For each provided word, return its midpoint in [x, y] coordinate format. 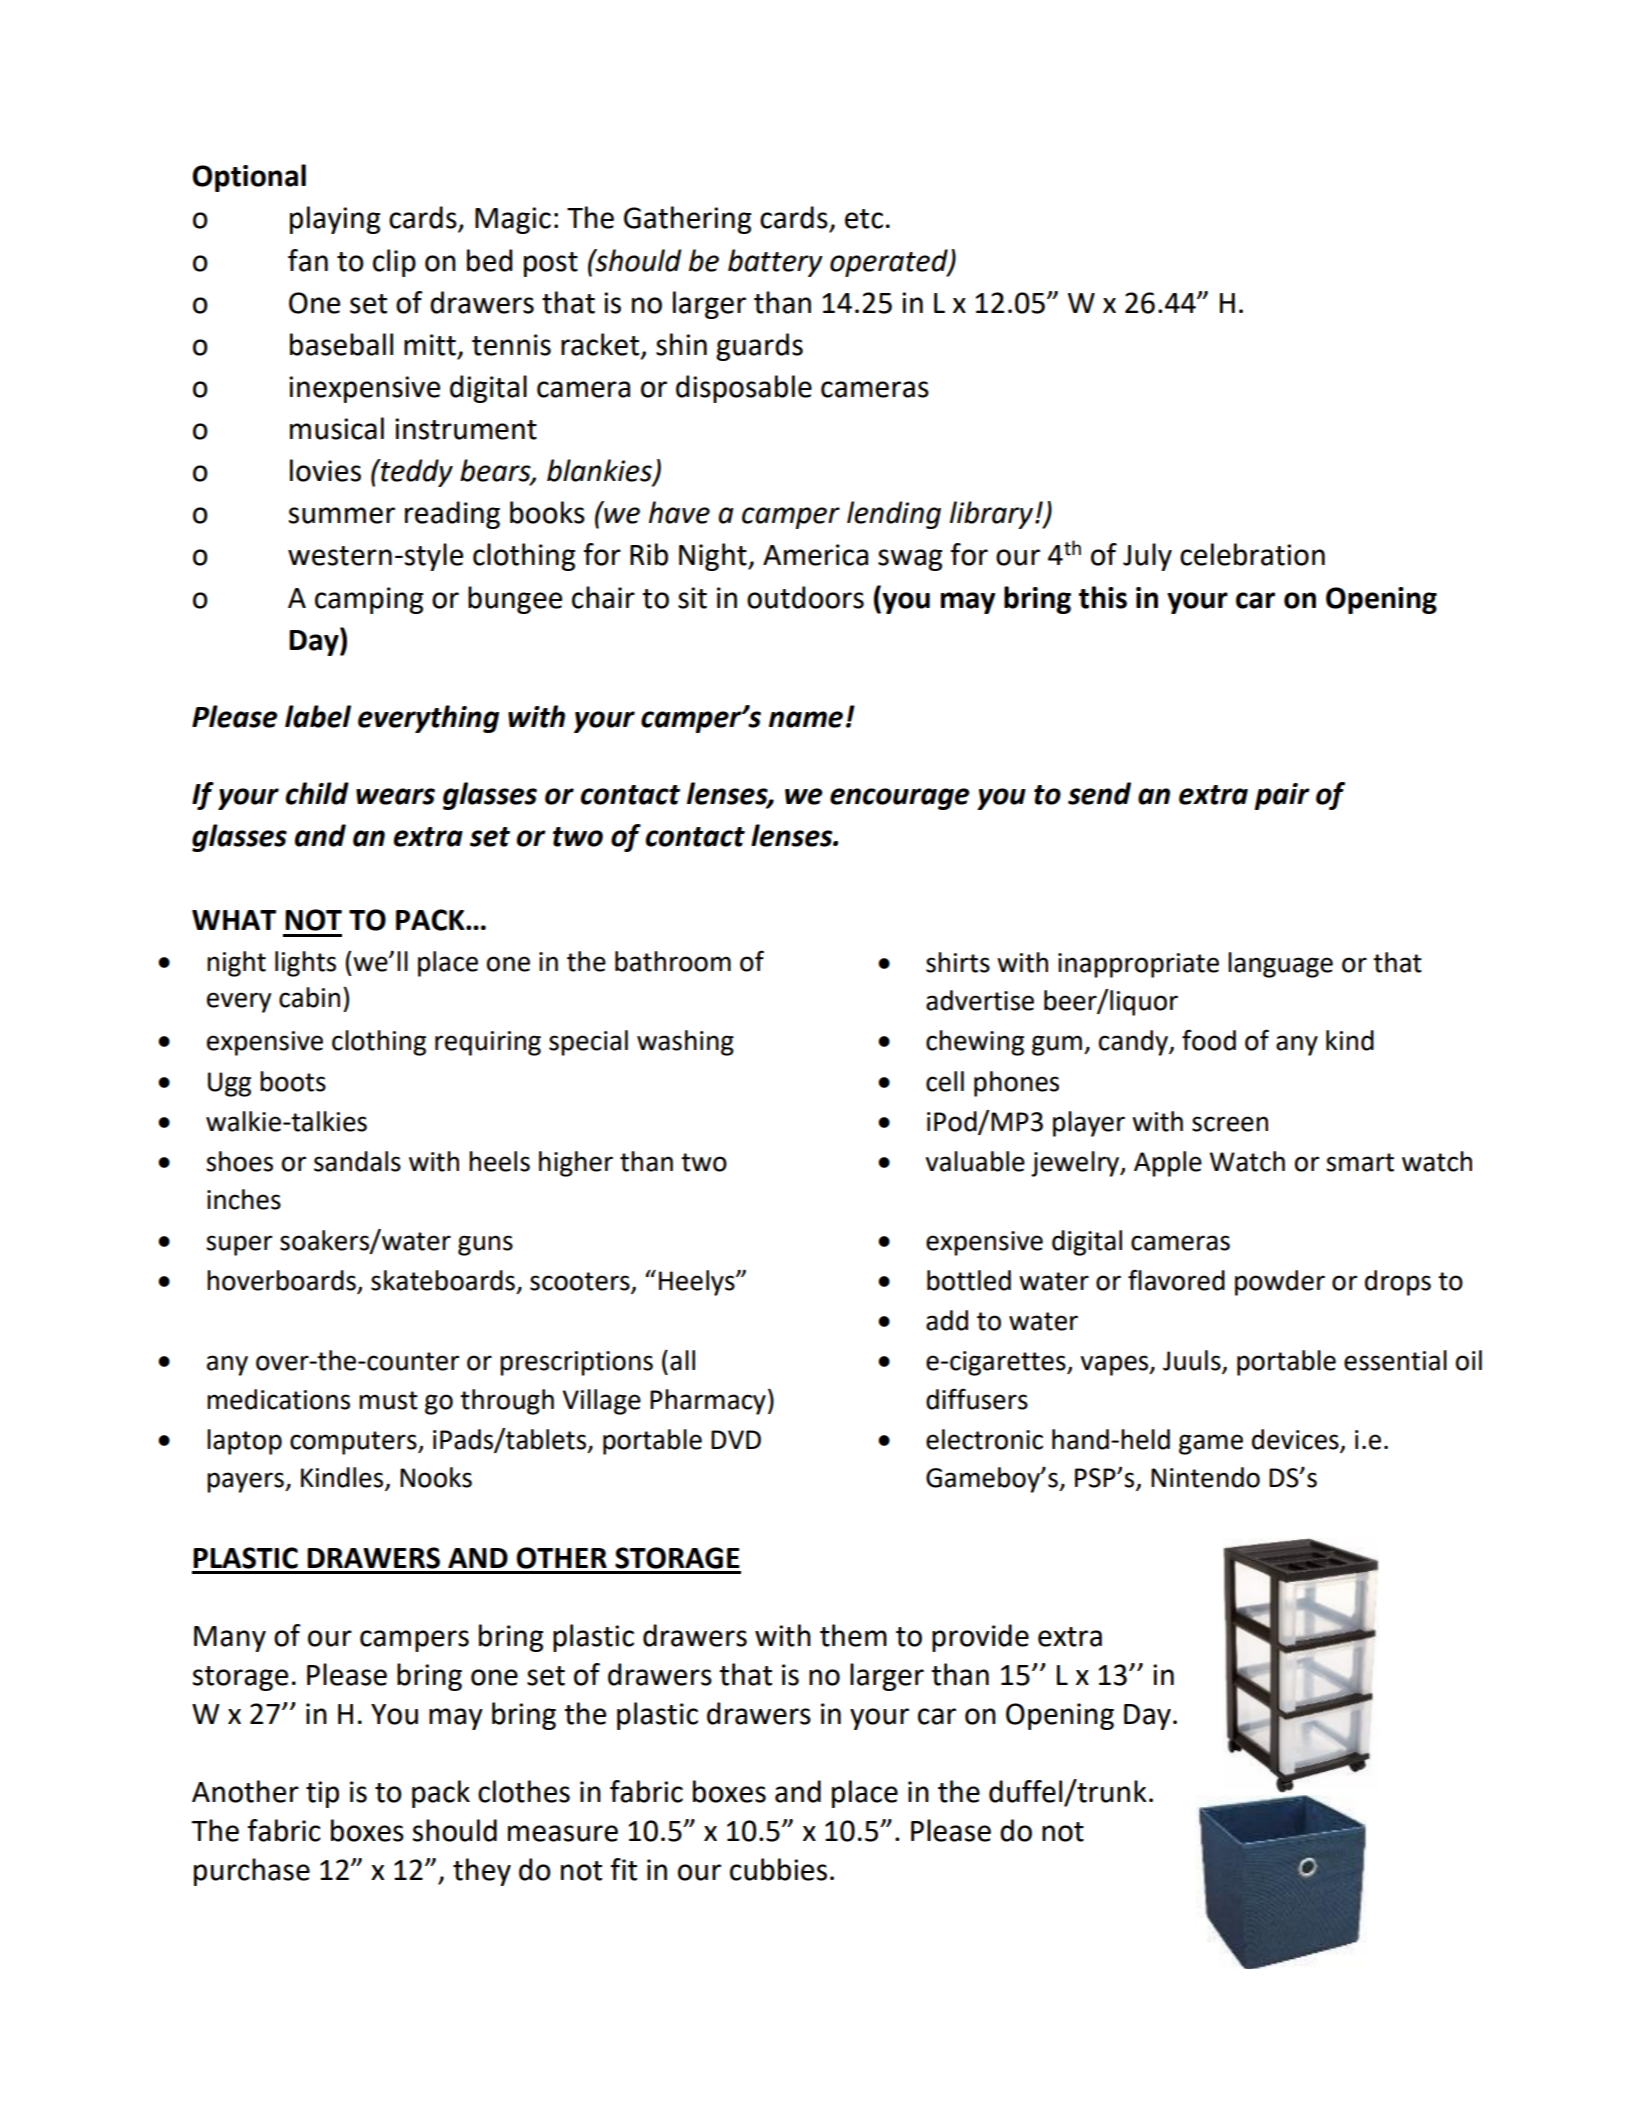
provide [980, 1638]
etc [864, 219]
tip [322, 1794]
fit [624, 1869]
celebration [1252, 554]
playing [335, 220]
